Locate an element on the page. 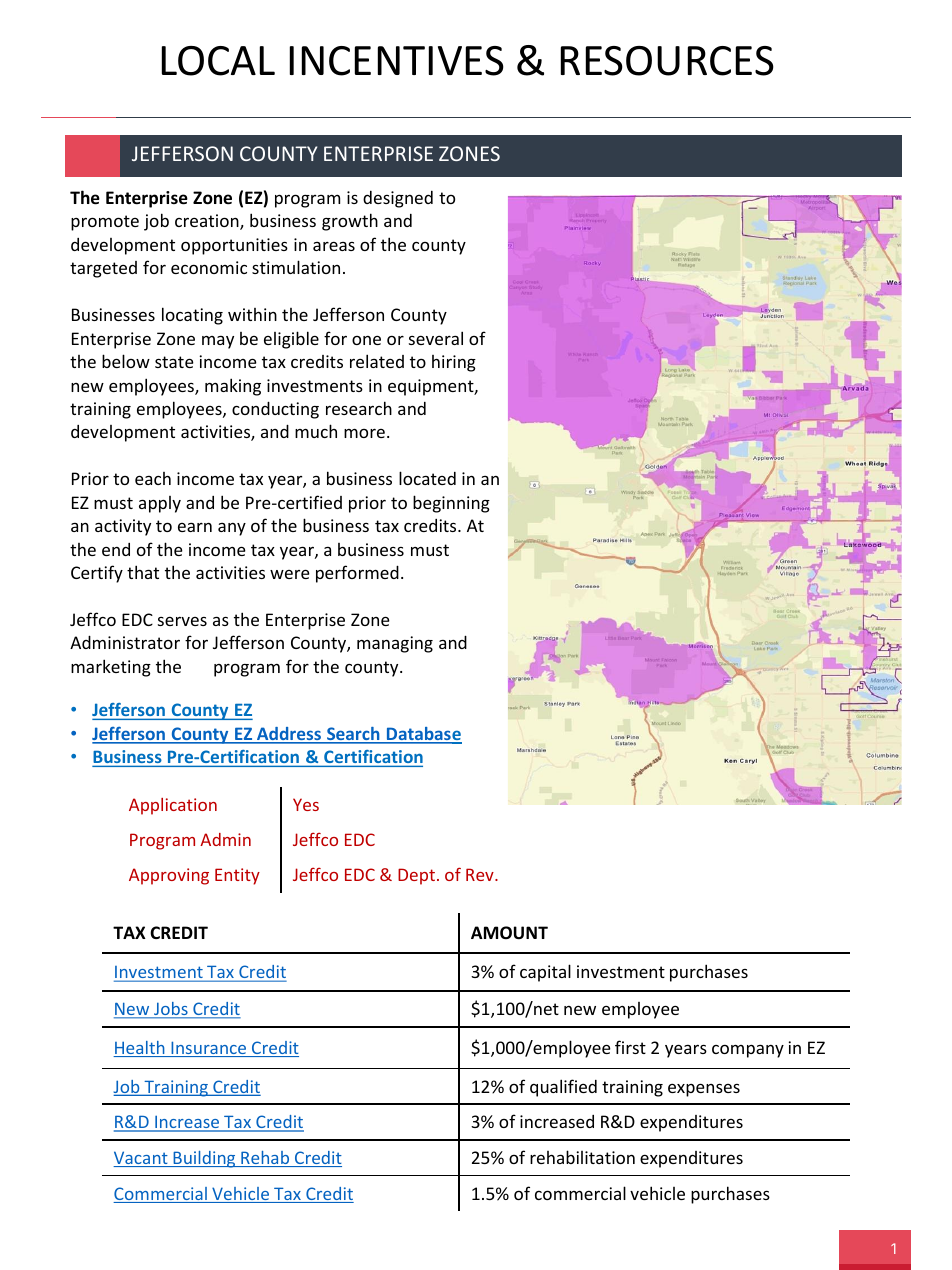  serves is located at coordinates (182, 621).
